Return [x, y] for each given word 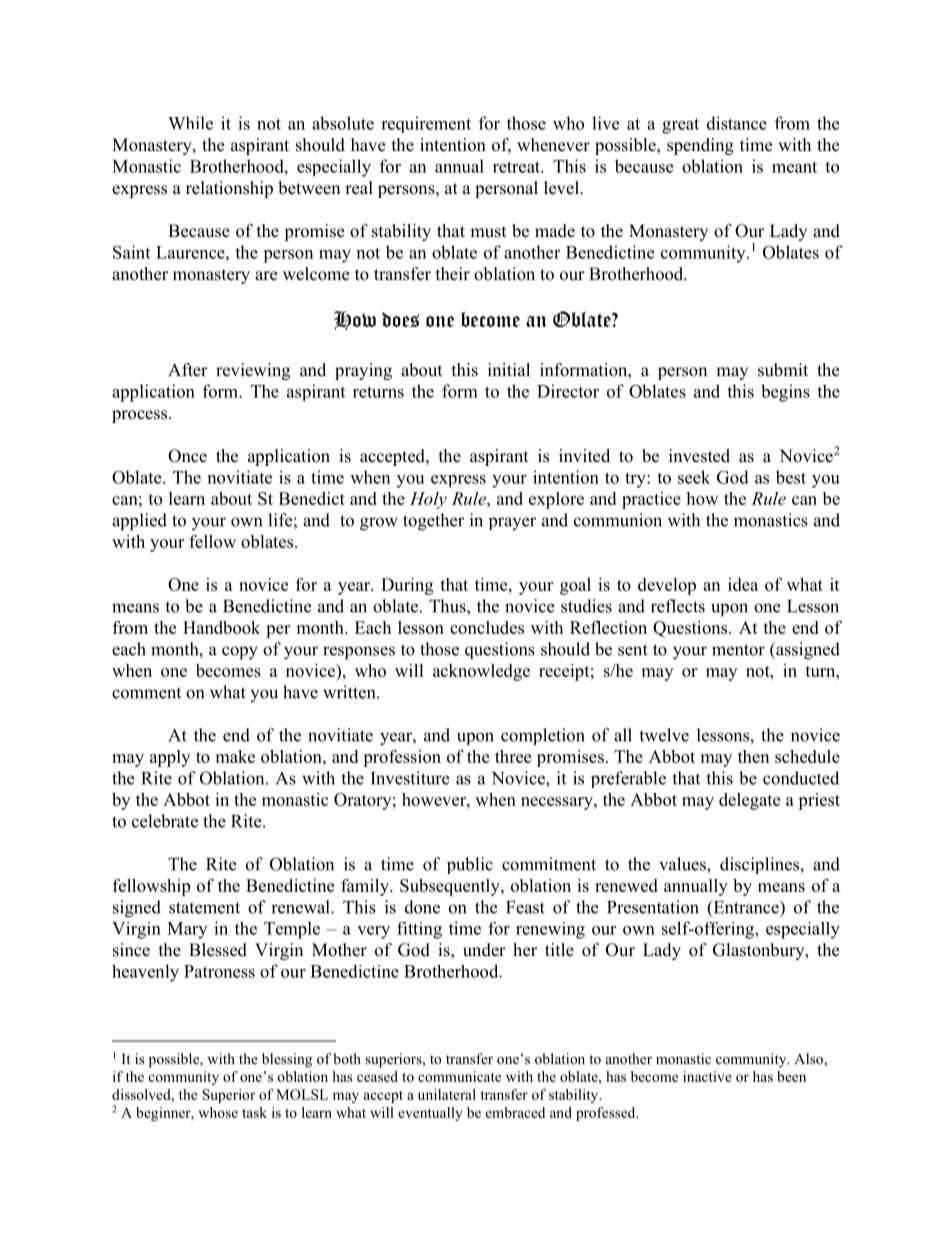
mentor [738, 650]
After [188, 370]
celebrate [165, 821]
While [190, 123]
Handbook [221, 627]
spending [700, 146]
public [470, 865]
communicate [459, 1076]
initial [509, 369]
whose [218, 1112]
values [683, 864]
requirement [426, 124]
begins [785, 393]
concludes [487, 627]
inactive [707, 1076]
